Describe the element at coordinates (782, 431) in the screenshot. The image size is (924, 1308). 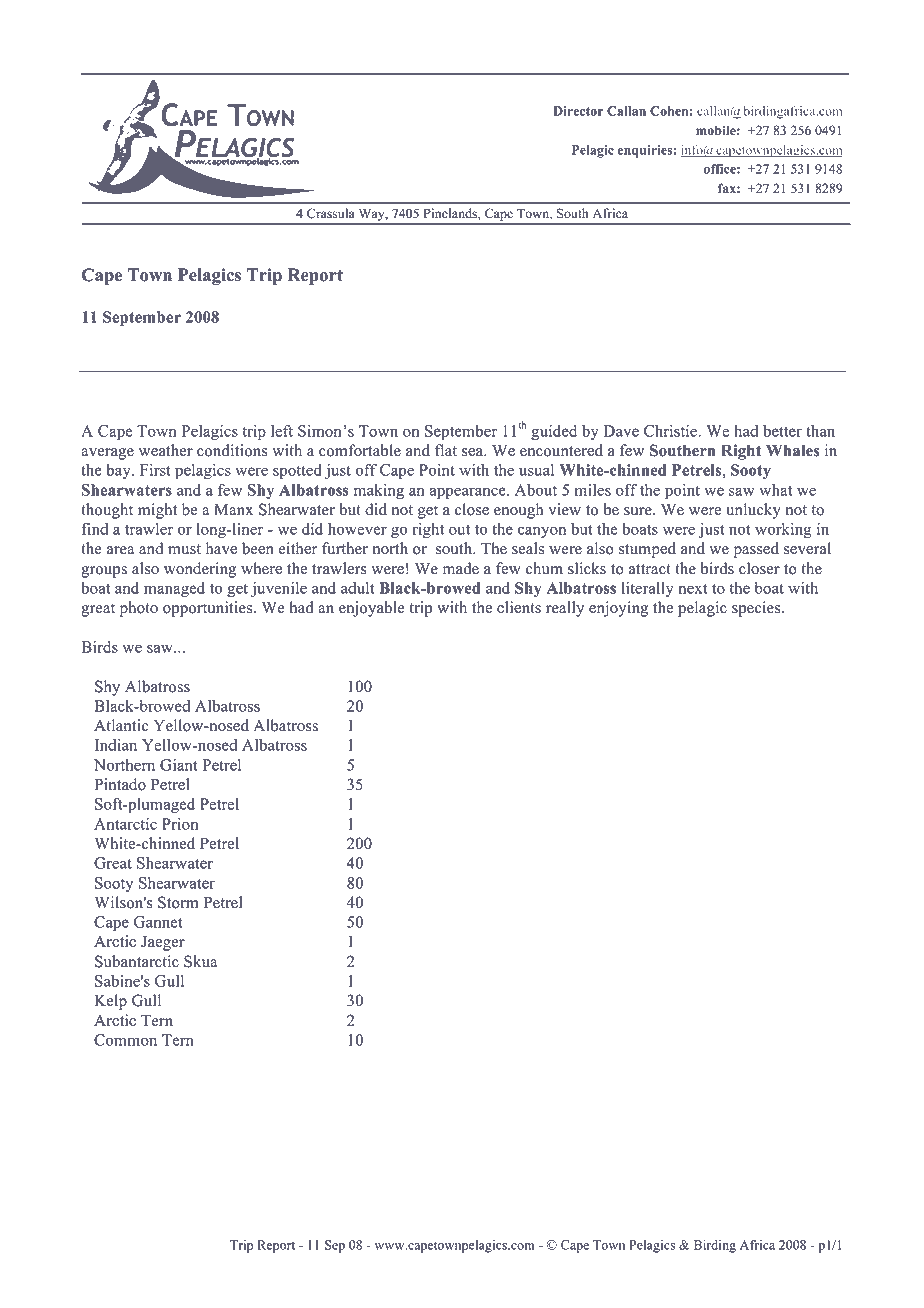
I see `better` at that location.
